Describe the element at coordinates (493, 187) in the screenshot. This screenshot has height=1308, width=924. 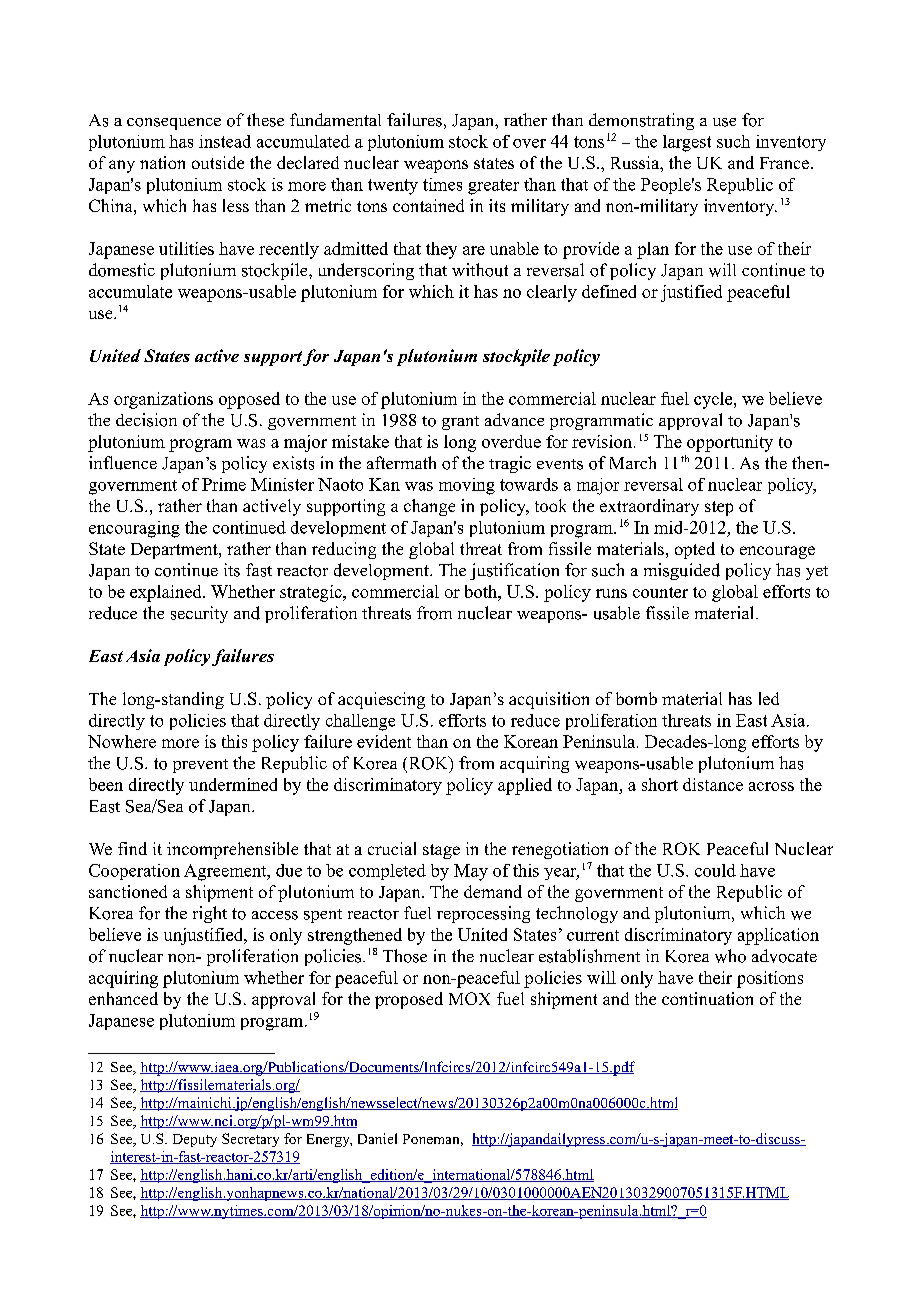
I see `greater` at that location.
